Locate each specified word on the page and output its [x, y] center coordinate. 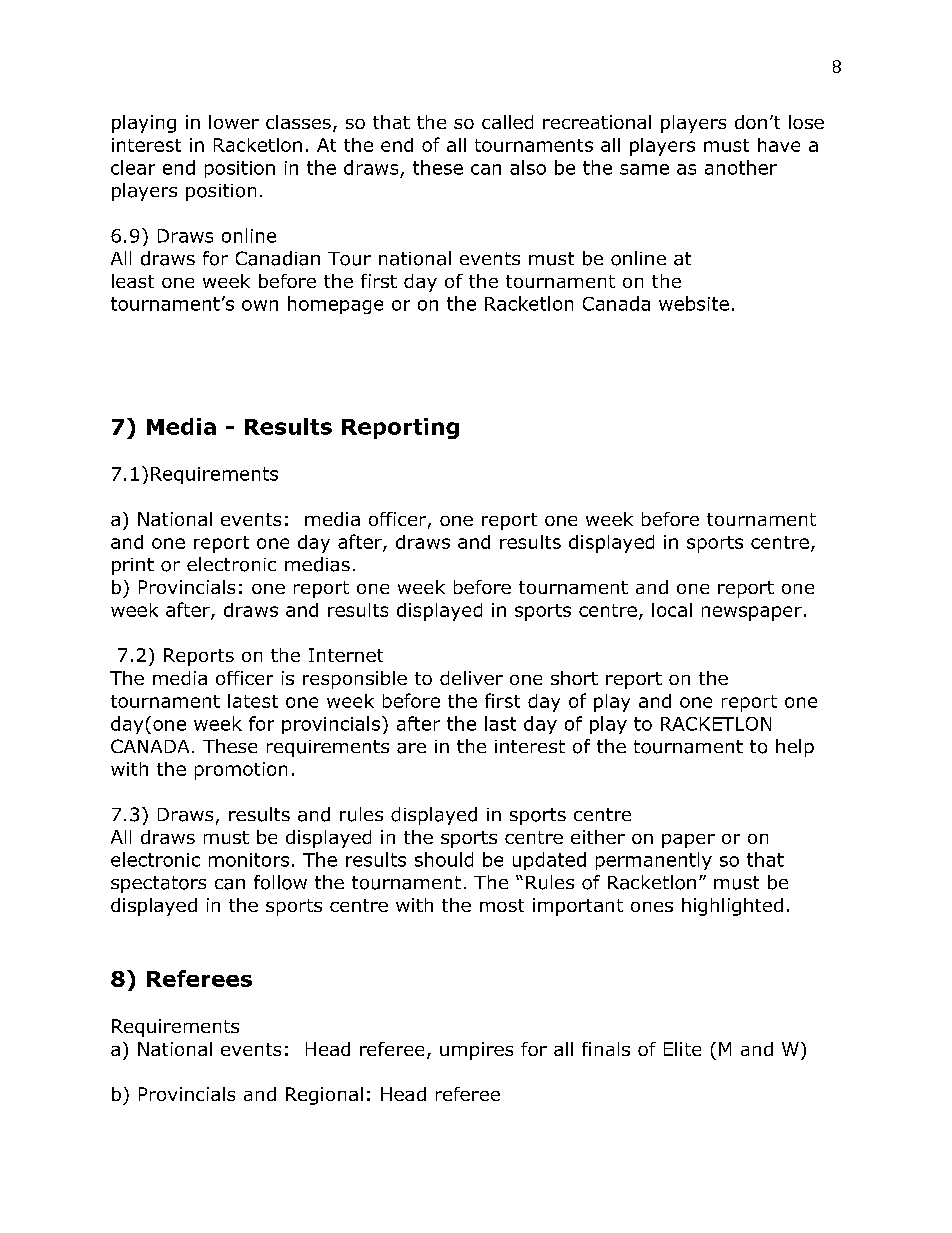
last [500, 723]
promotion [241, 771]
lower [234, 122]
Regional [324, 1096]
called [507, 122]
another [741, 167]
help [795, 748]
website [694, 303]
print [133, 566]
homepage [335, 305]
